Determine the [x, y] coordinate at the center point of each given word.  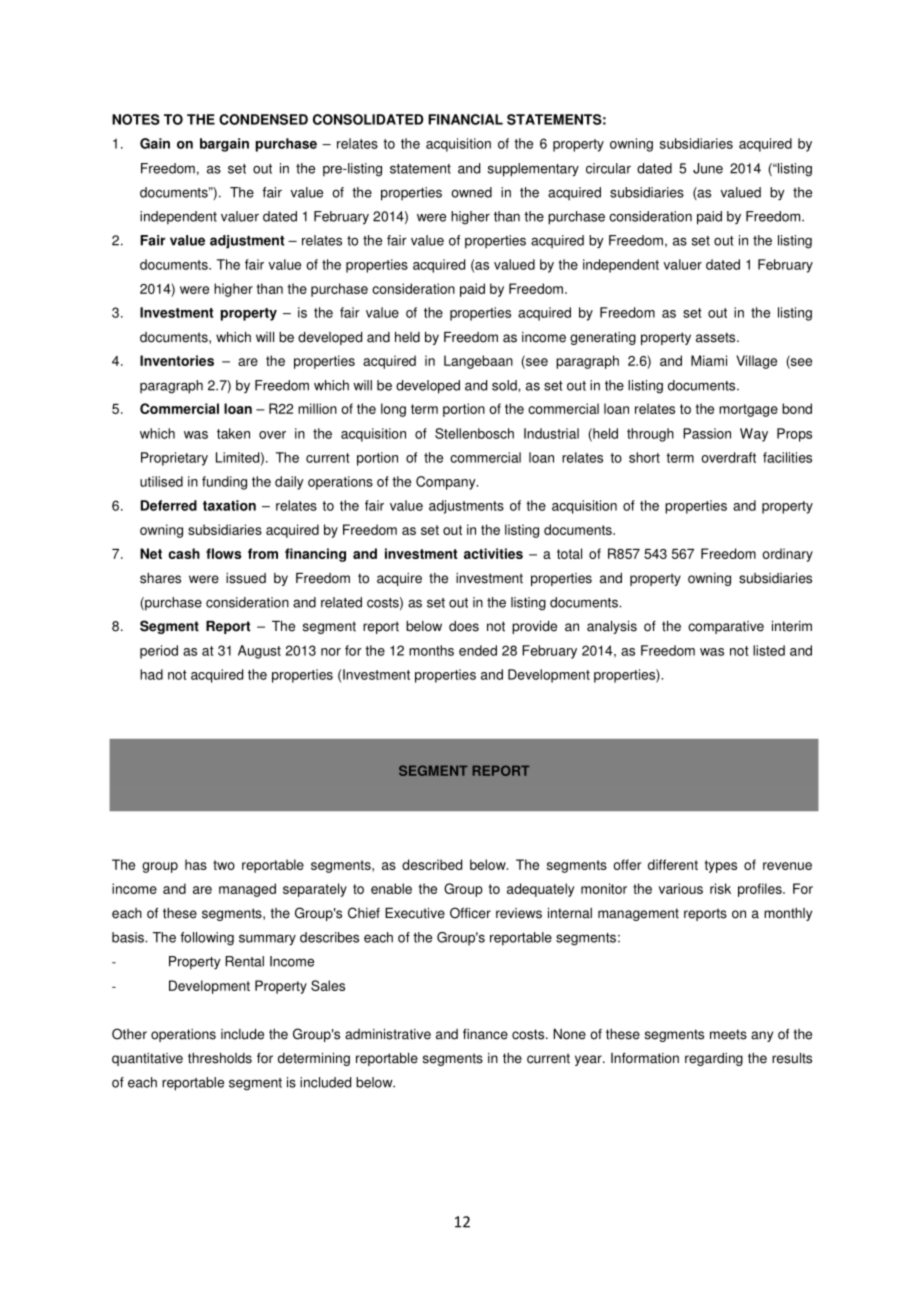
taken [233, 433]
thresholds [220, 1058]
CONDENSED [263, 119]
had [151, 674]
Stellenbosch [474, 433]
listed [769, 650]
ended [478, 650]
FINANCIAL [465, 119]
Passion [707, 433]
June [708, 168]
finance [485, 1034]
